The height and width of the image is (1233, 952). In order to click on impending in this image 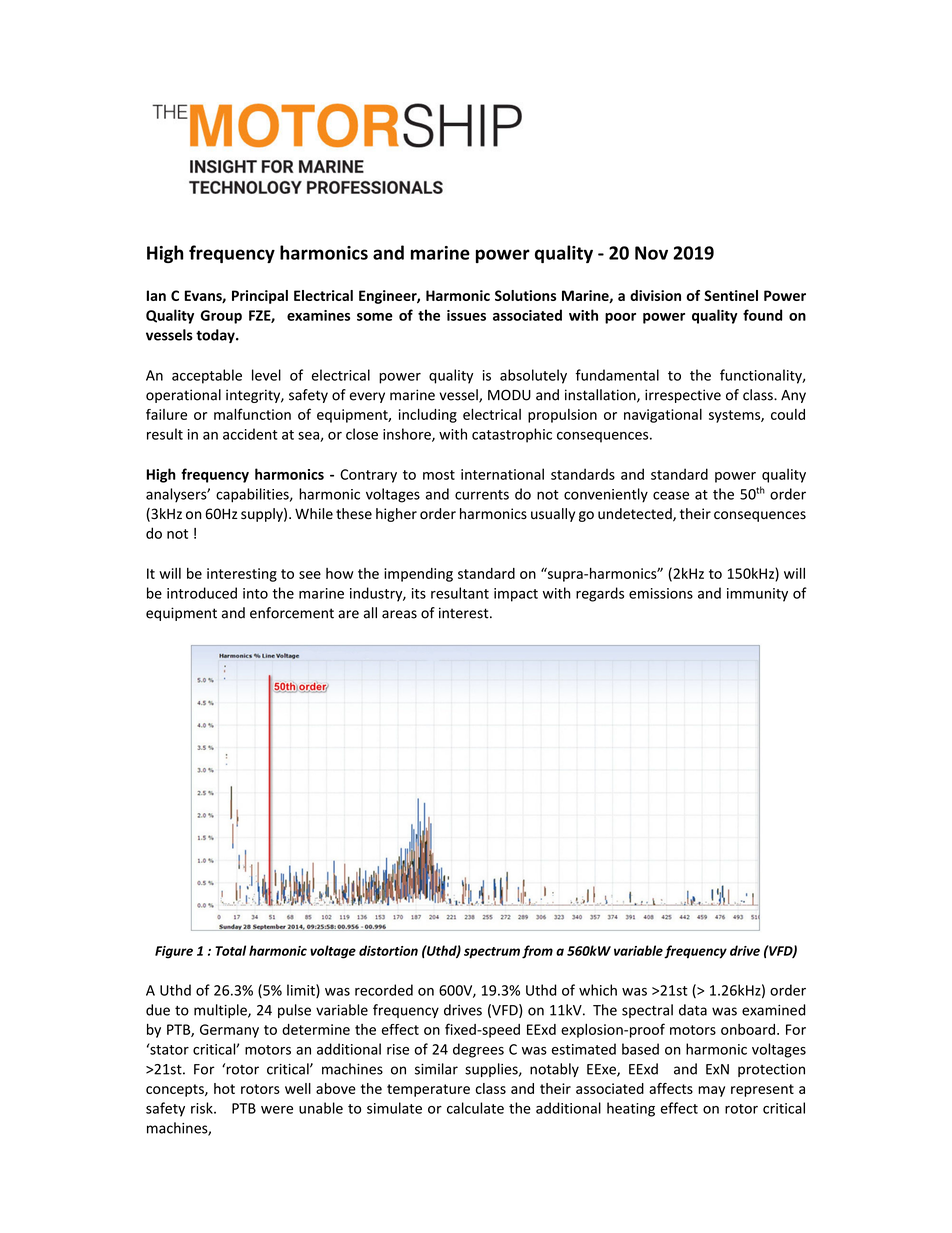, I will do `click(418, 575)`.
